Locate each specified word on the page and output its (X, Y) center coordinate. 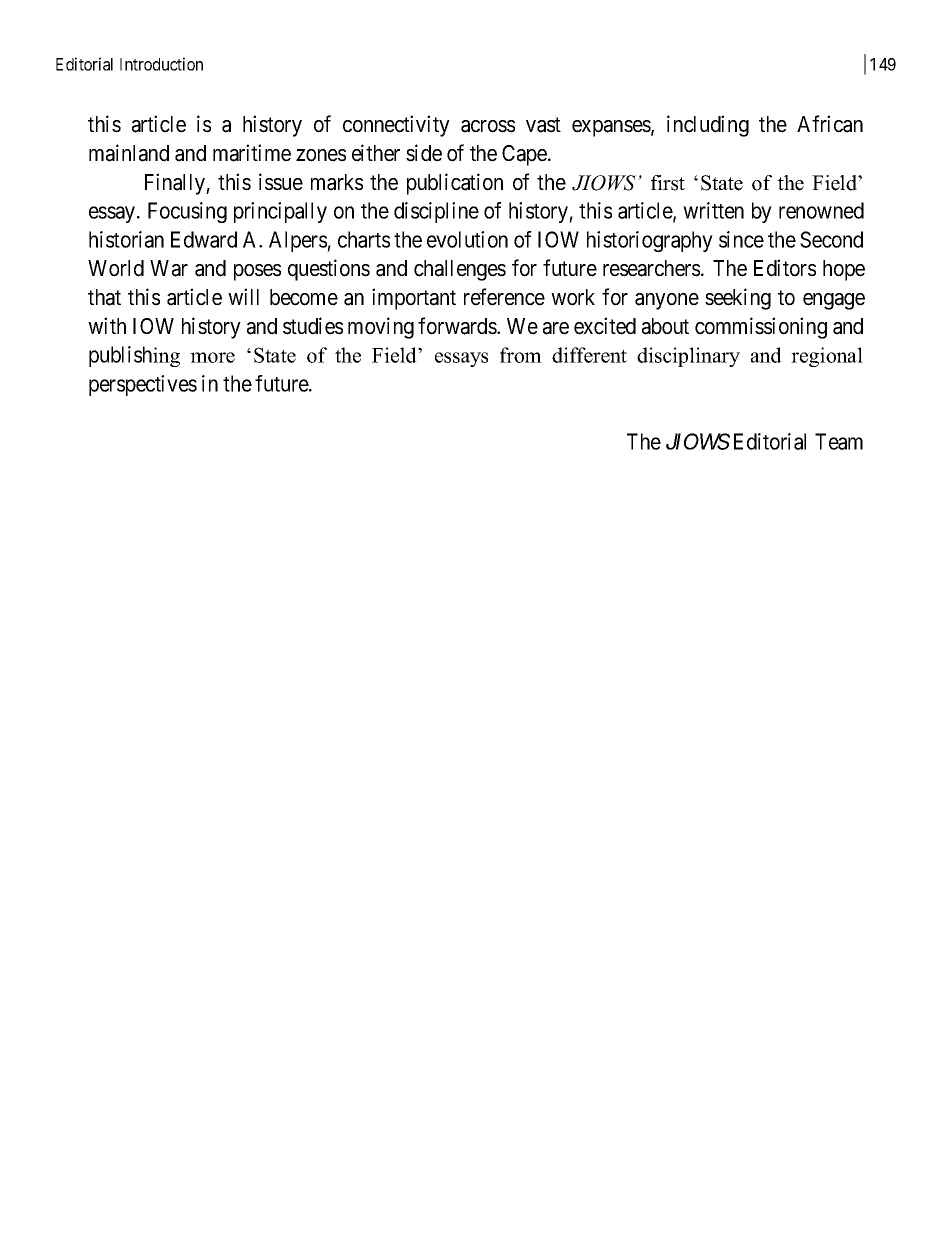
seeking (738, 299)
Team (839, 441)
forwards (458, 326)
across (488, 126)
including (708, 126)
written (713, 210)
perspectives (143, 385)
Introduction (161, 64)
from (521, 355)
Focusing (187, 212)
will (243, 296)
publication (455, 184)
